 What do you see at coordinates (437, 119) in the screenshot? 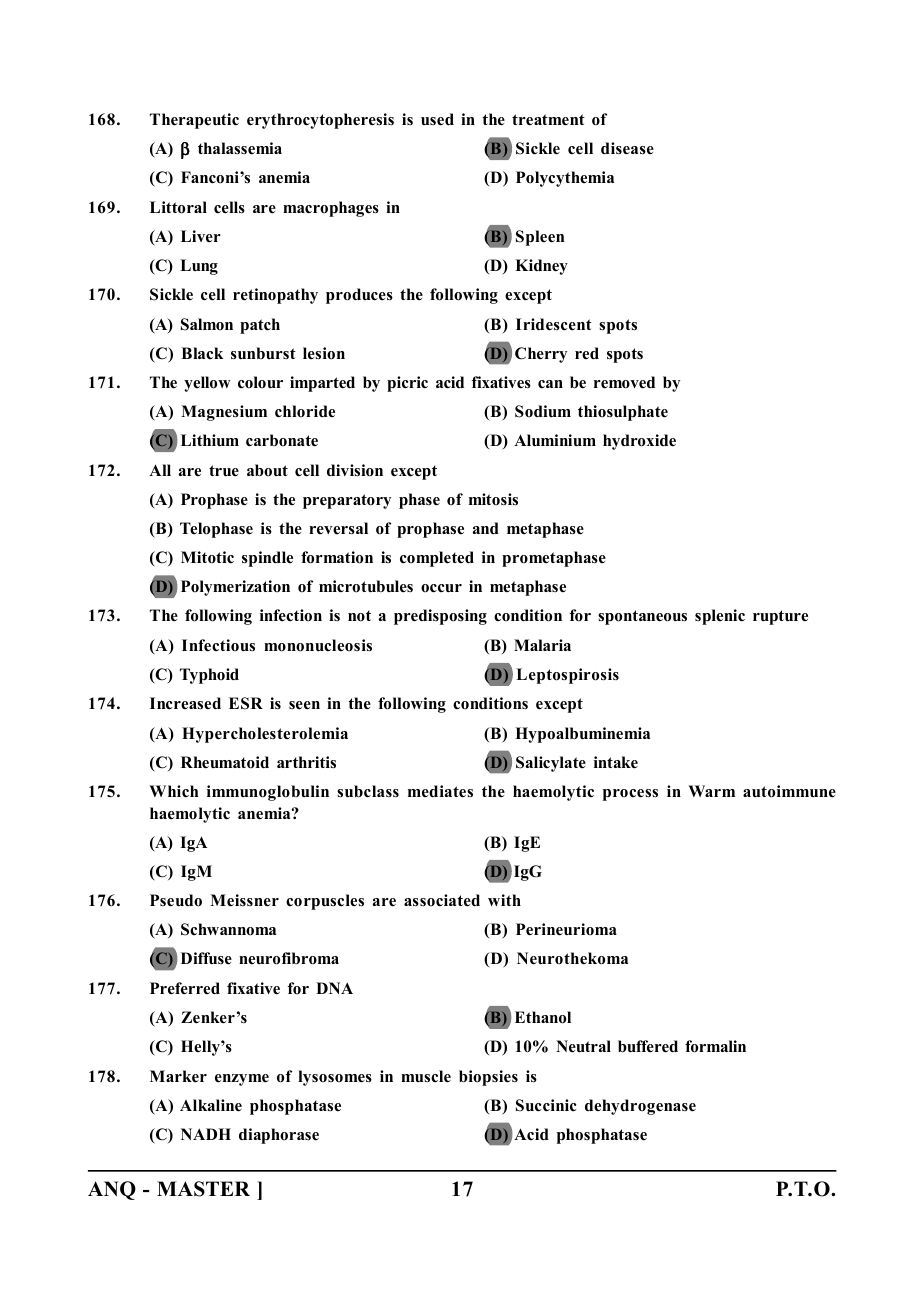
I see `used` at bounding box center [437, 119].
